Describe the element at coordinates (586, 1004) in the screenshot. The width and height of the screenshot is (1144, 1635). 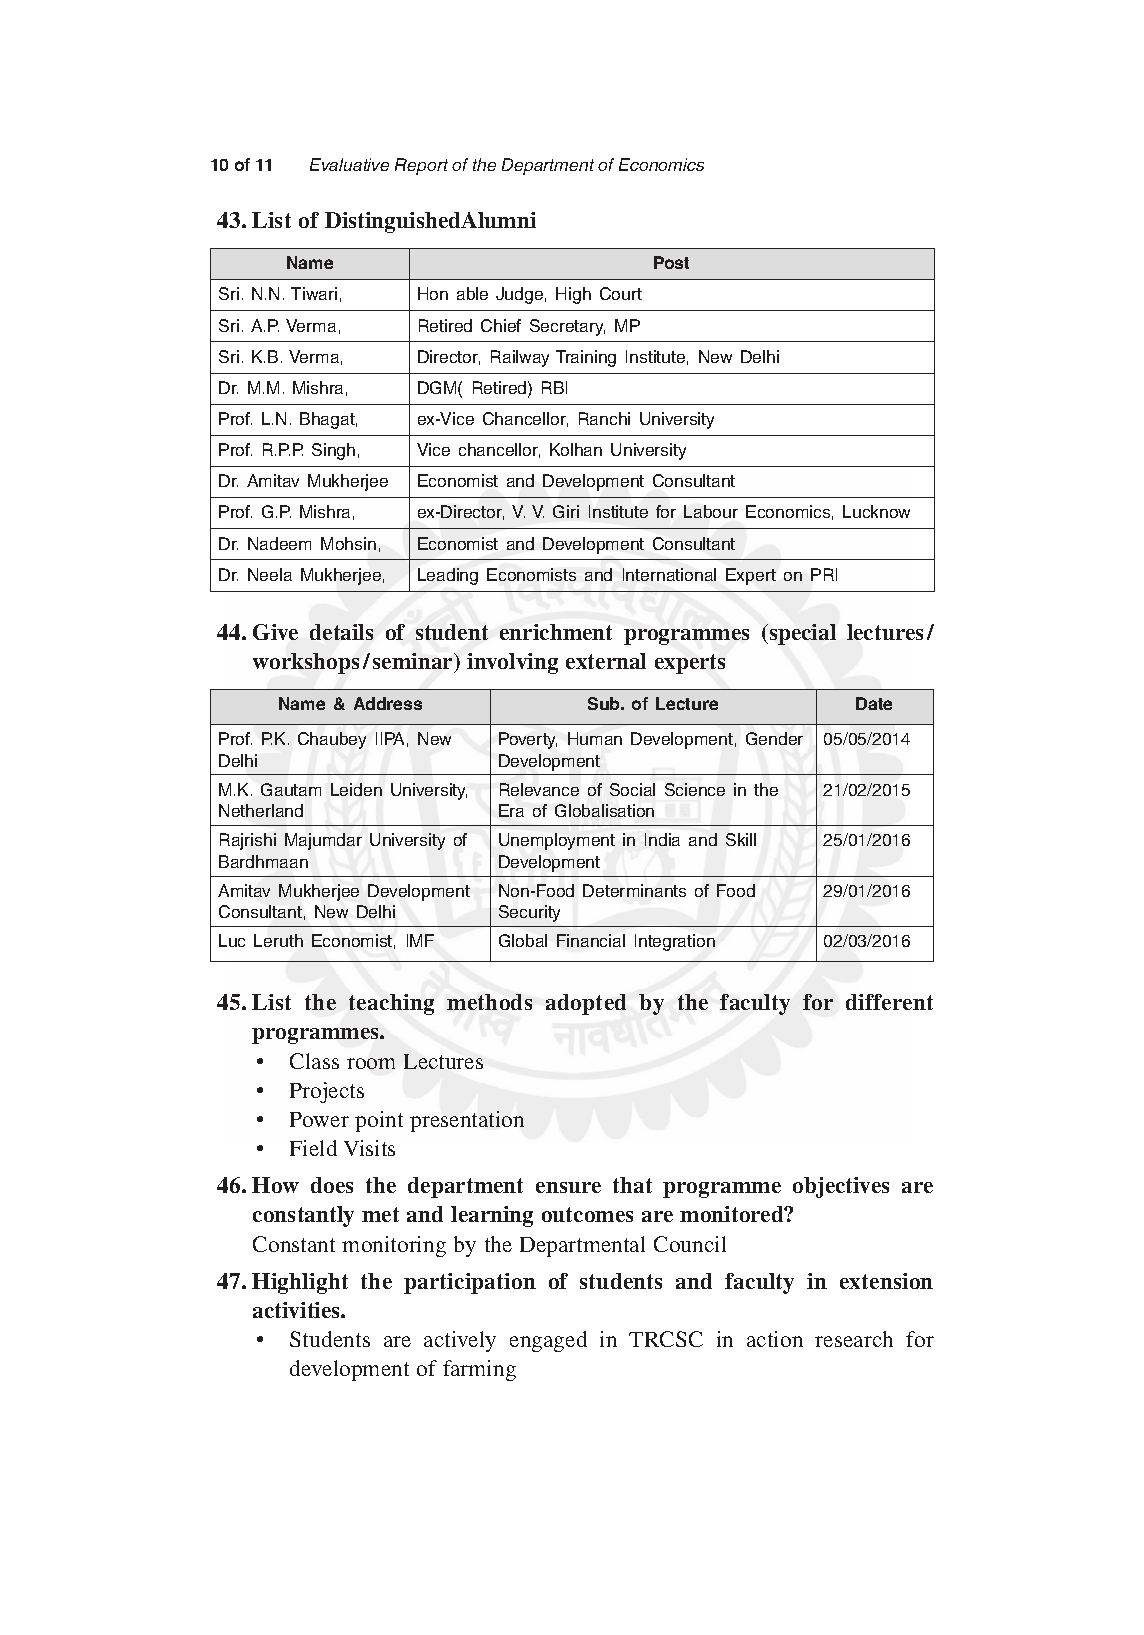
I see `adopted` at that location.
